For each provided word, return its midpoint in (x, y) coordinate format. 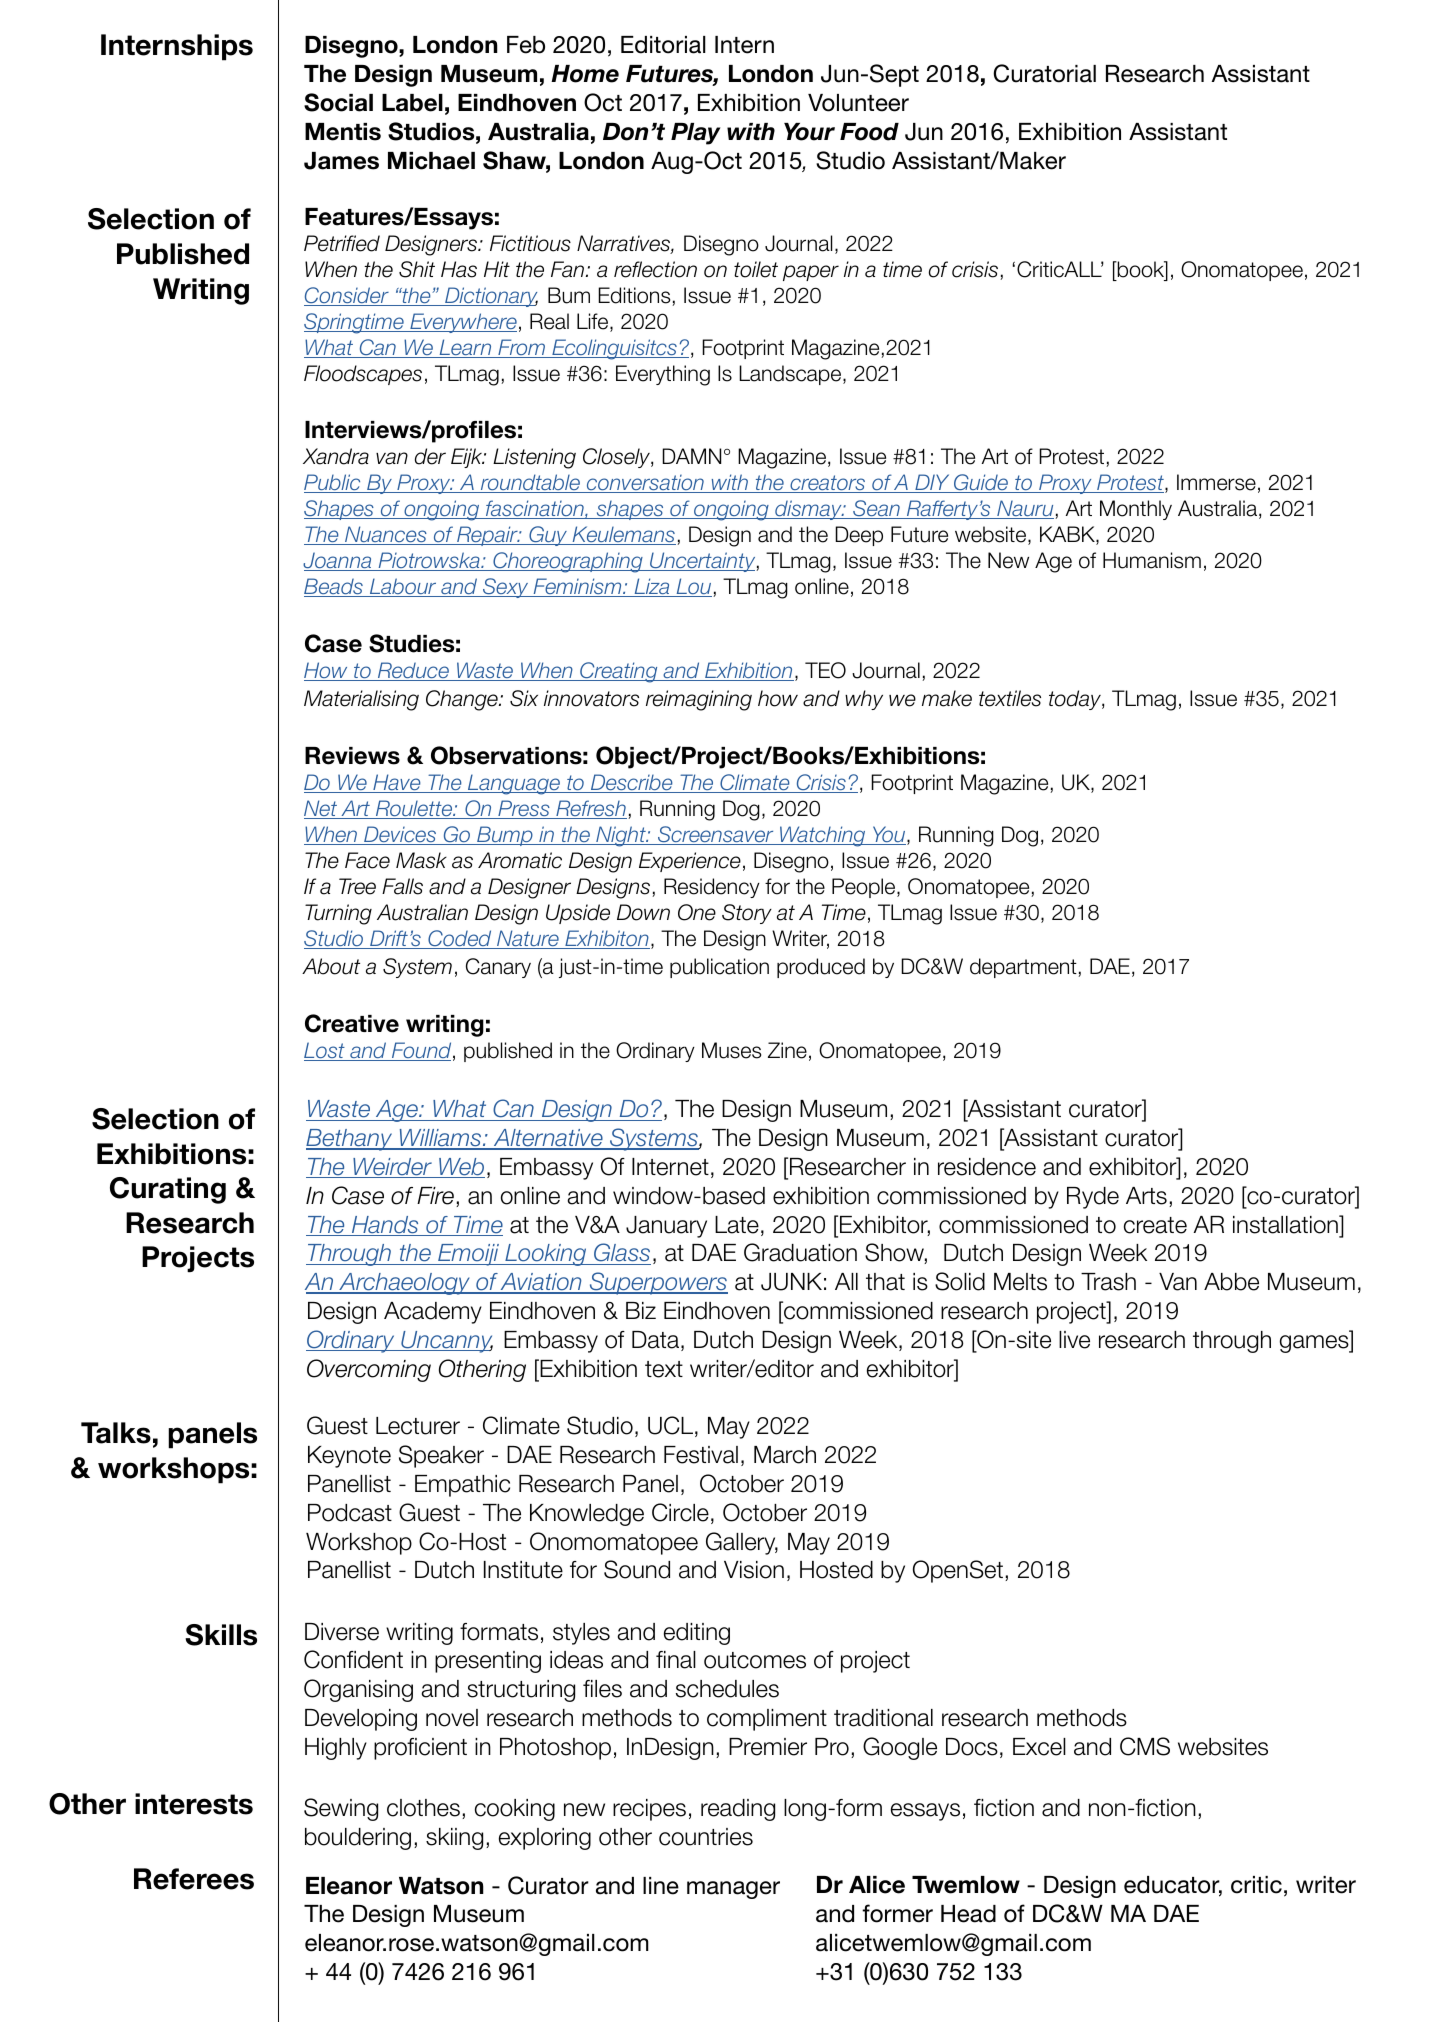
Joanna (338, 561)
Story (747, 914)
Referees (194, 1879)
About (331, 966)
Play (695, 134)
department (1024, 968)
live (1074, 1340)
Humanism (1152, 560)
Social (338, 102)
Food (869, 132)
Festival (701, 1455)
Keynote (349, 1457)
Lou (694, 587)
